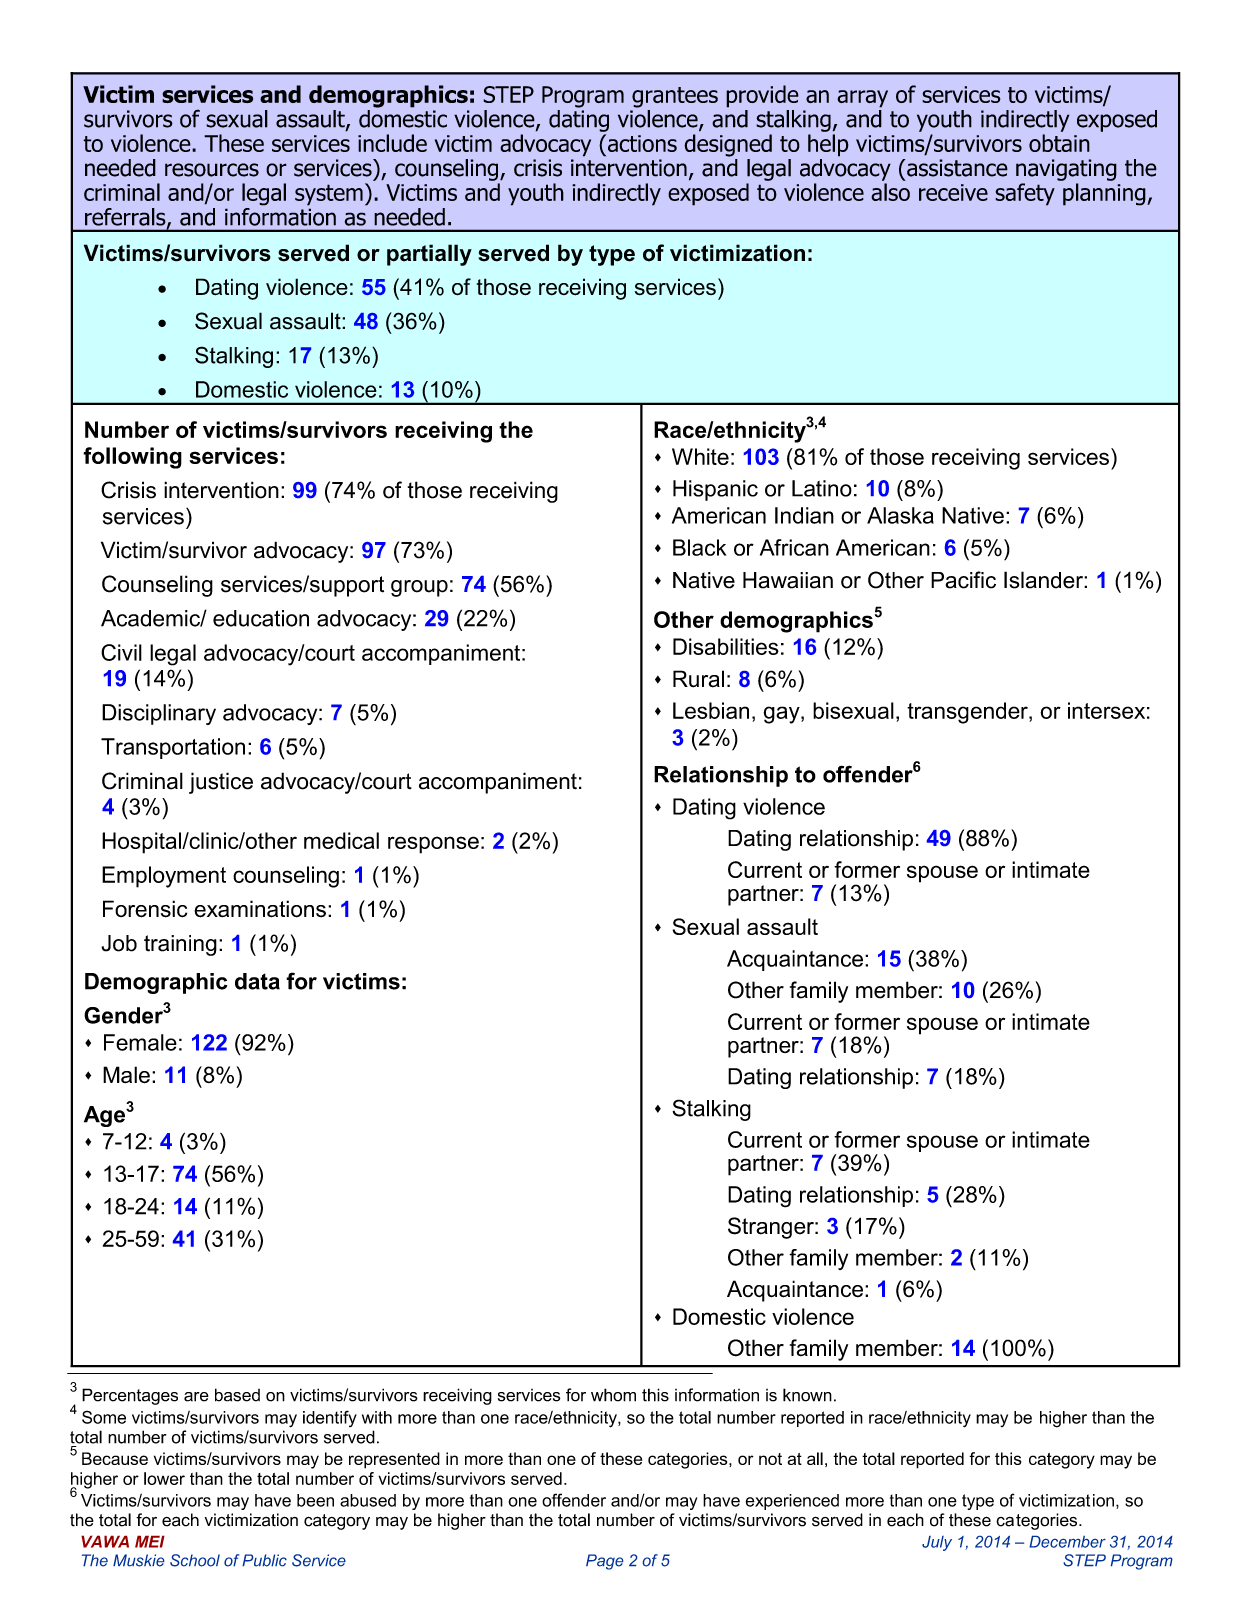 Image resolution: width=1254 pixels, height=1623 pixels. Describe the element at coordinates (212, 170) in the screenshot. I see `resources` at that location.
